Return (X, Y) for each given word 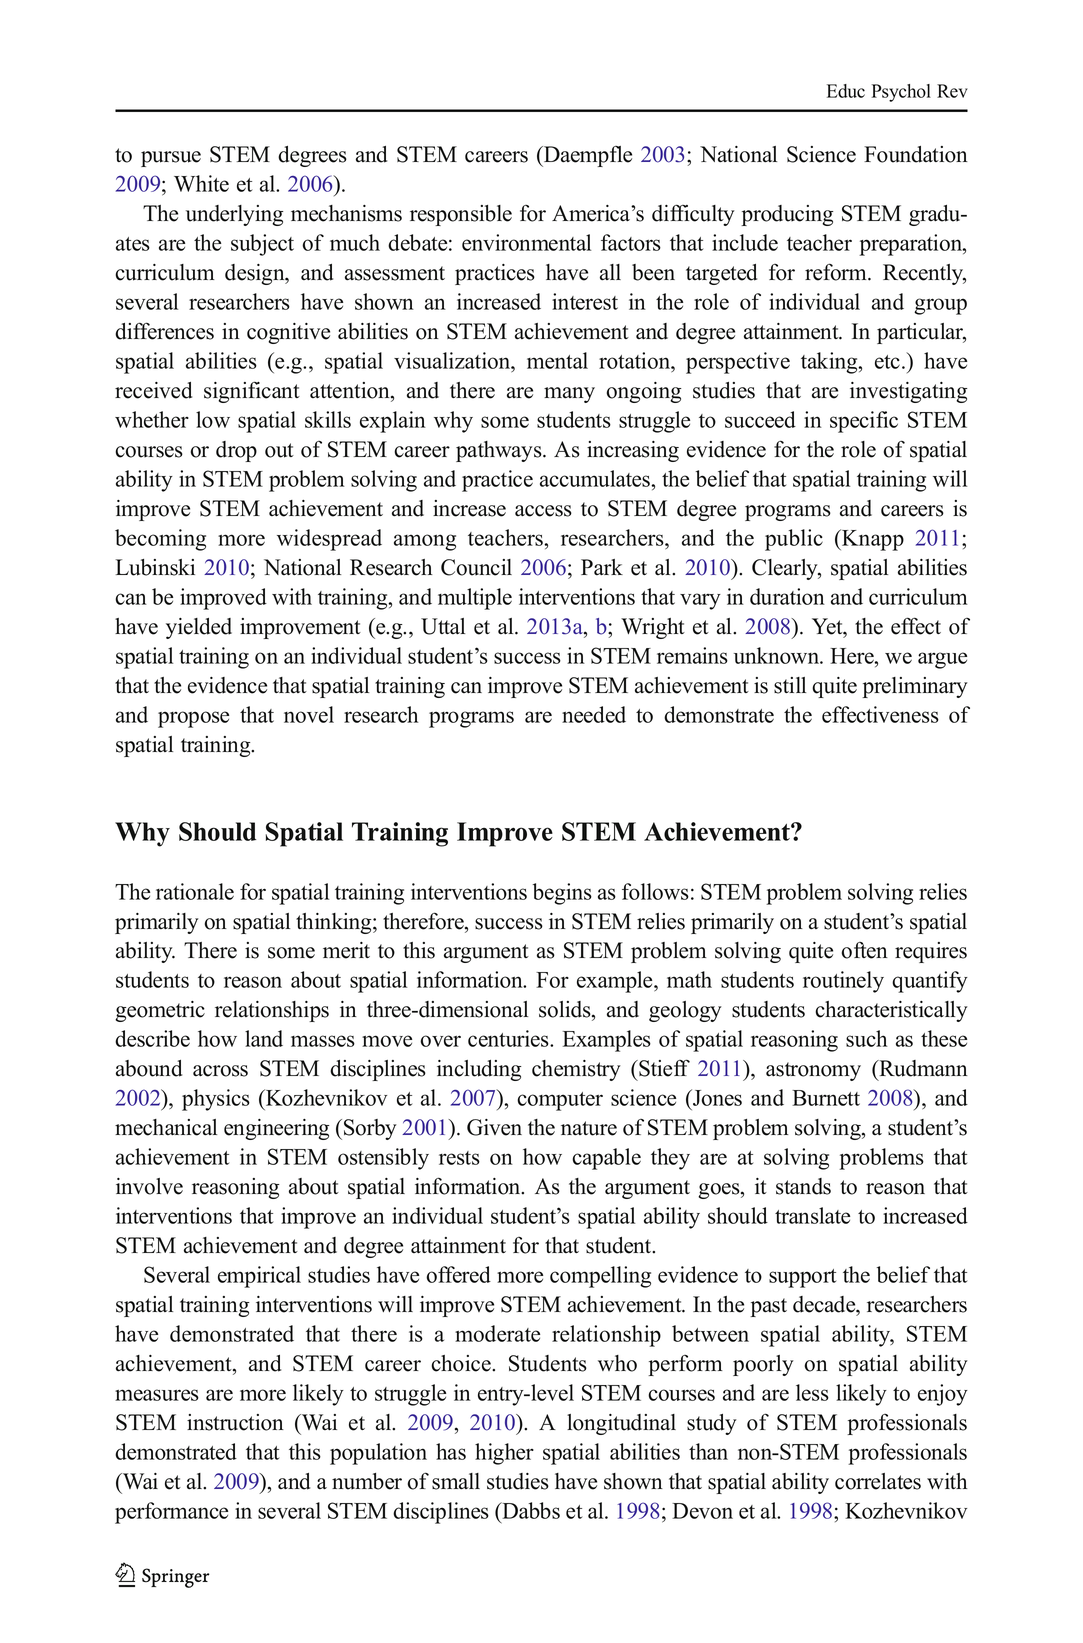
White (201, 183)
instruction (235, 1422)
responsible (461, 215)
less (812, 1392)
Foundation (916, 154)
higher (504, 1454)
